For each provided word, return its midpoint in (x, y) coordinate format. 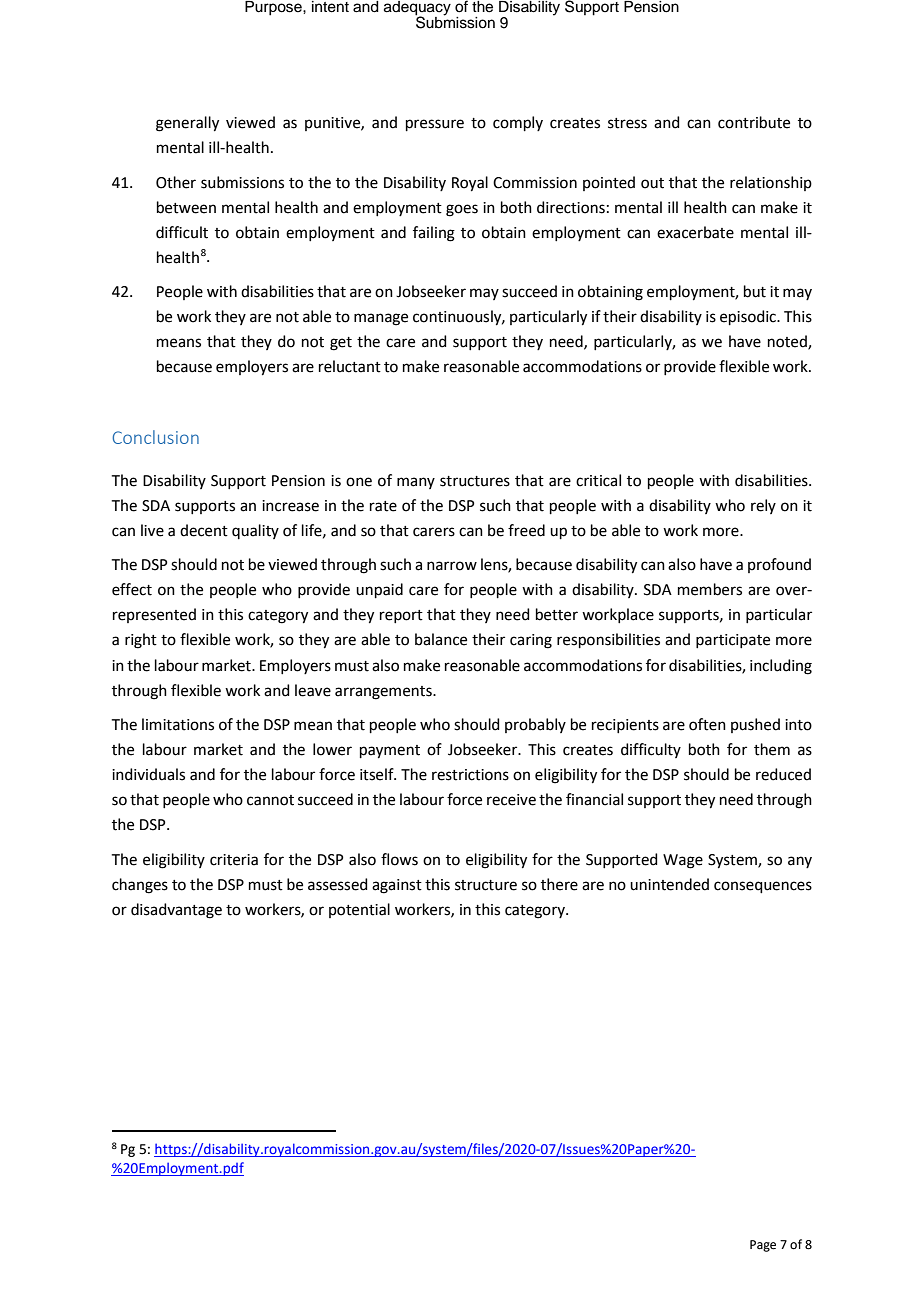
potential (359, 910)
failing (434, 234)
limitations (178, 724)
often (707, 724)
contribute (754, 122)
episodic (749, 317)
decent (204, 530)
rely (763, 506)
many (416, 483)
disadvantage (176, 911)
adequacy (417, 9)
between (186, 207)
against (397, 886)
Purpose (274, 8)
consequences (763, 887)
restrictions (470, 775)
